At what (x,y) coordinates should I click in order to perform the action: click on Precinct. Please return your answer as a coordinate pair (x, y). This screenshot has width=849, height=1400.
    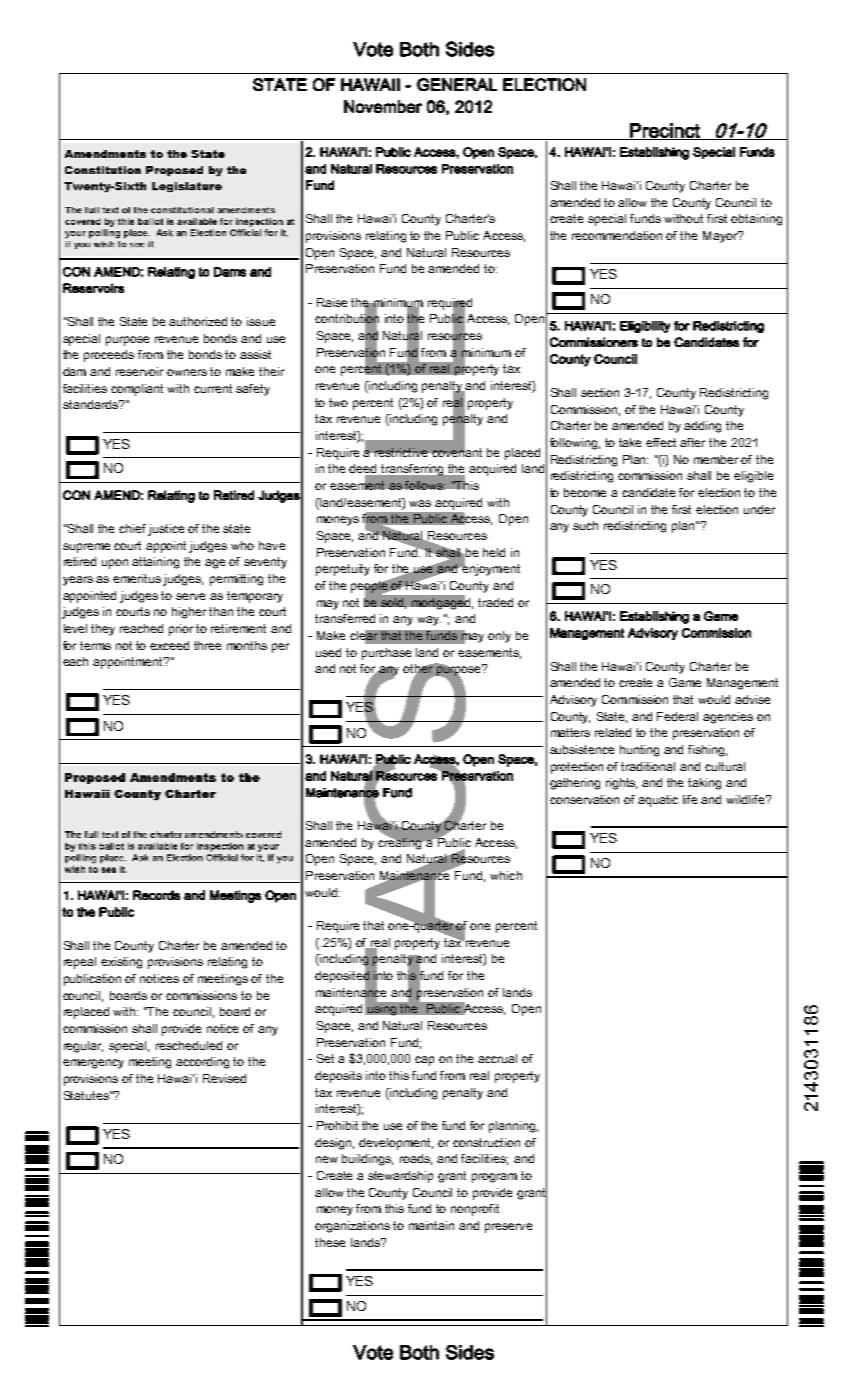
    Looking at the image, I should click on (665, 131).
